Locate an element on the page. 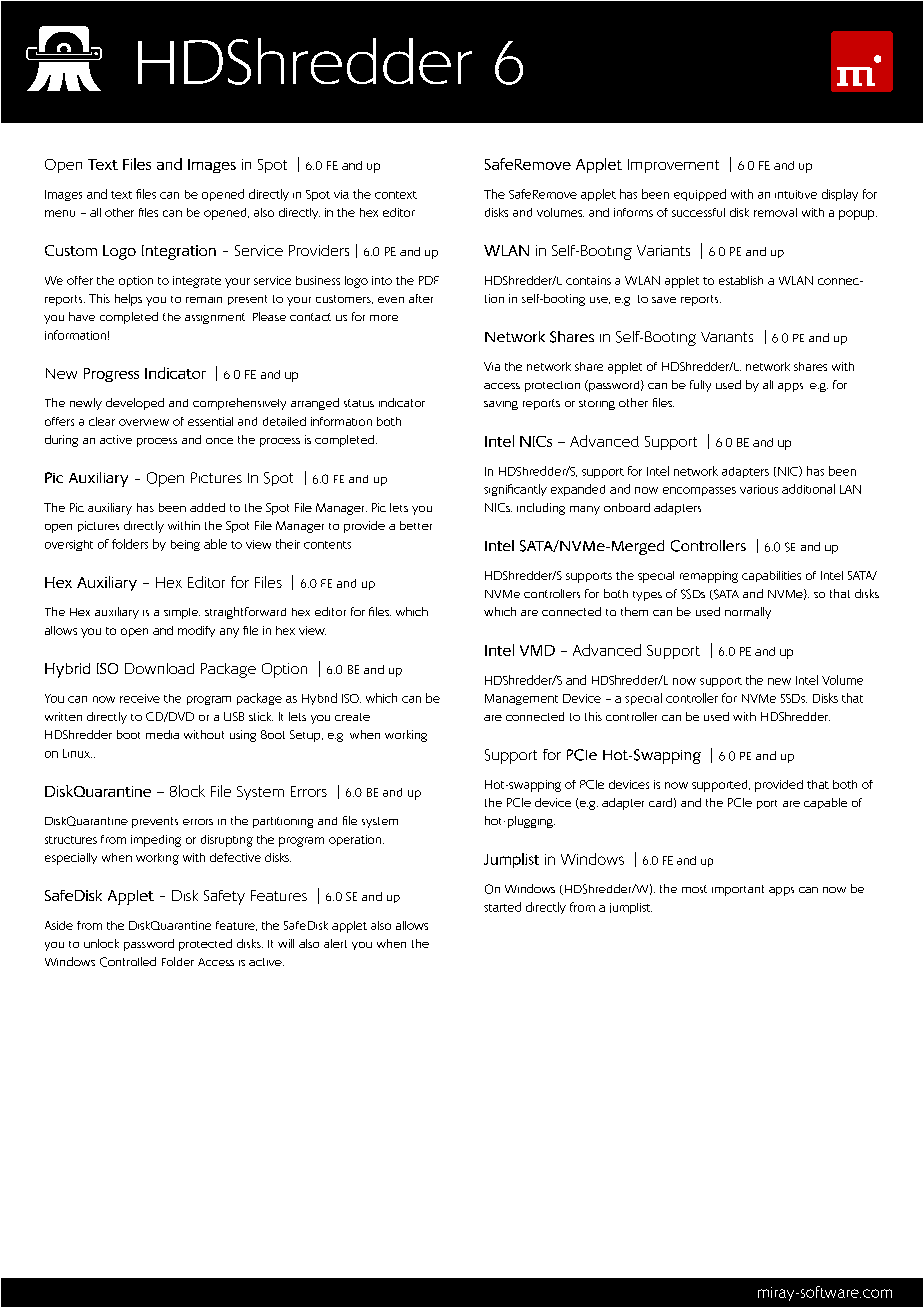 This image has height=1308, width=924. menu is located at coordinates (60, 213).
